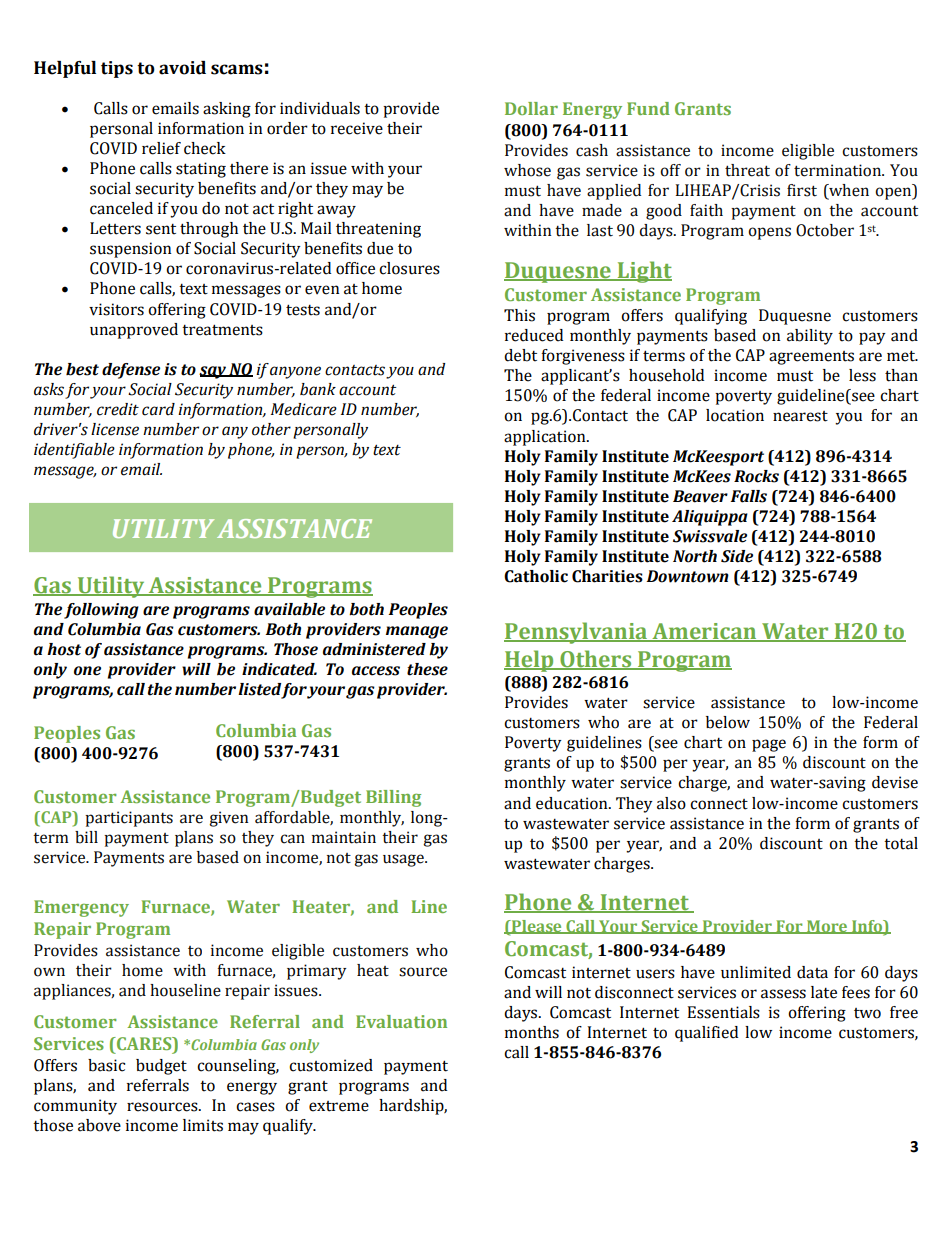 This page has height=1233, width=952. Describe the element at coordinates (531, 108) in the page. I see `Dollar` at that location.
